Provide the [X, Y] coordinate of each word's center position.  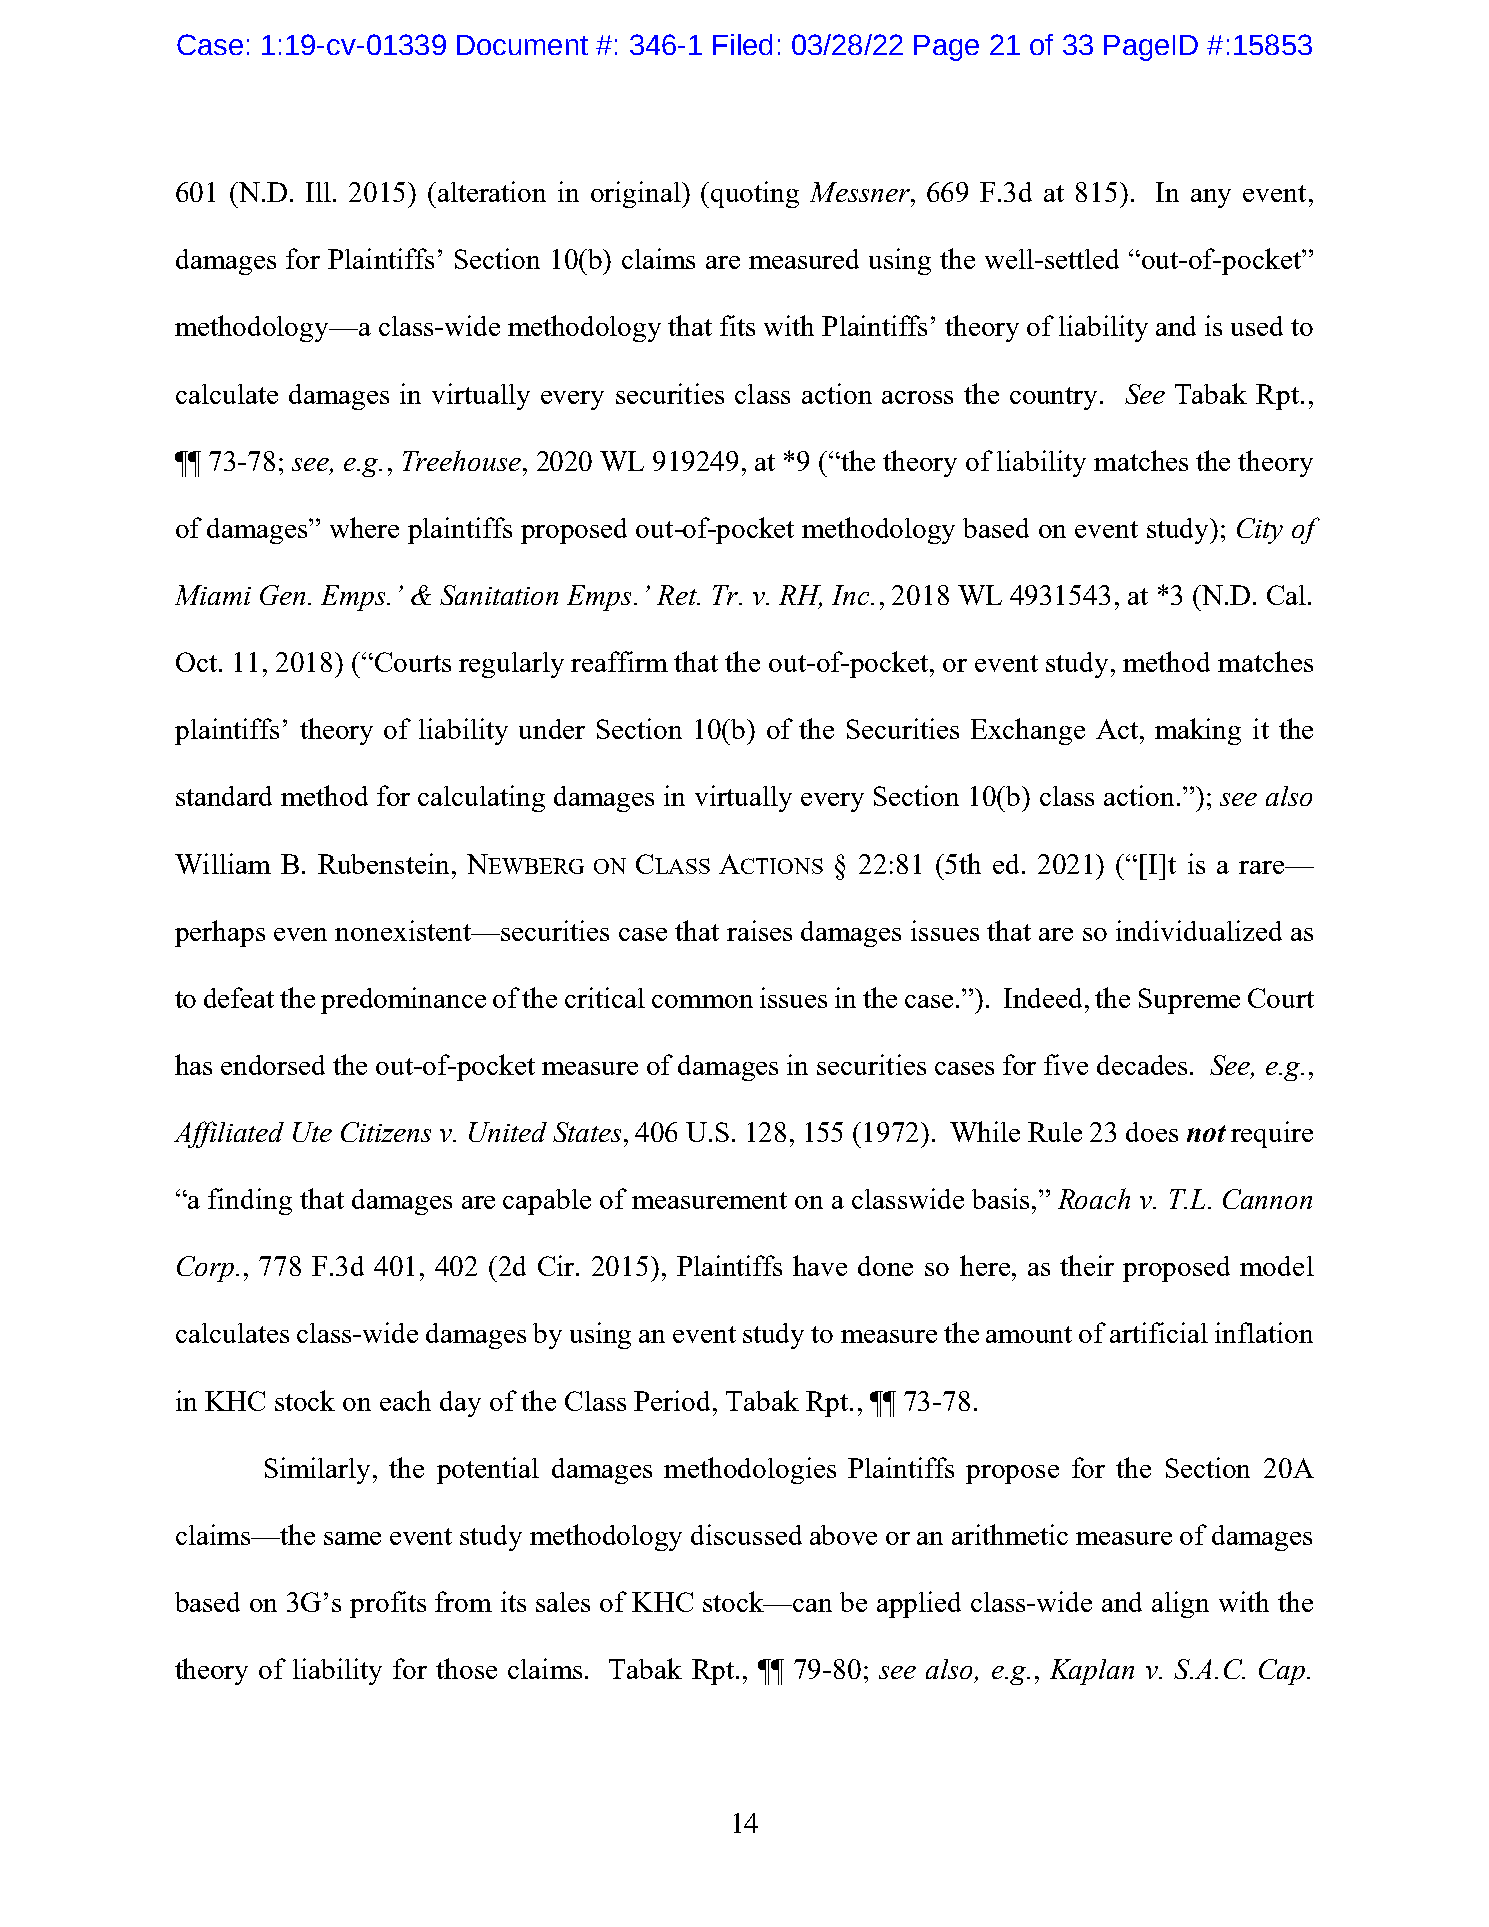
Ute [312, 1132]
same [352, 1538]
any [1211, 198]
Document [522, 45]
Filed [742, 44]
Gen [282, 595]
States [587, 1132]
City [1260, 531]
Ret [678, 595]
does [1152, 1132]
